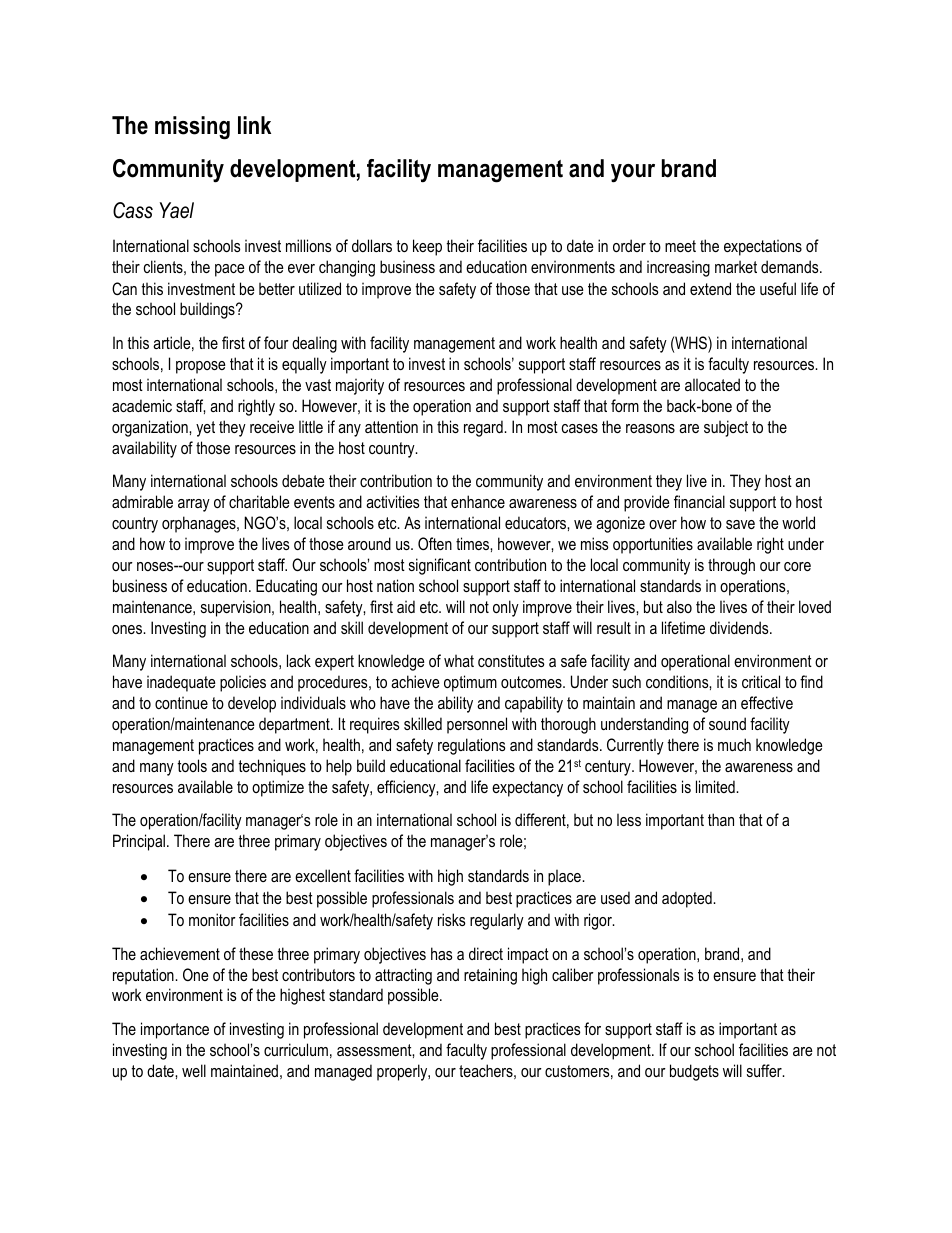  I want to click on tools, so click(192, 765).
